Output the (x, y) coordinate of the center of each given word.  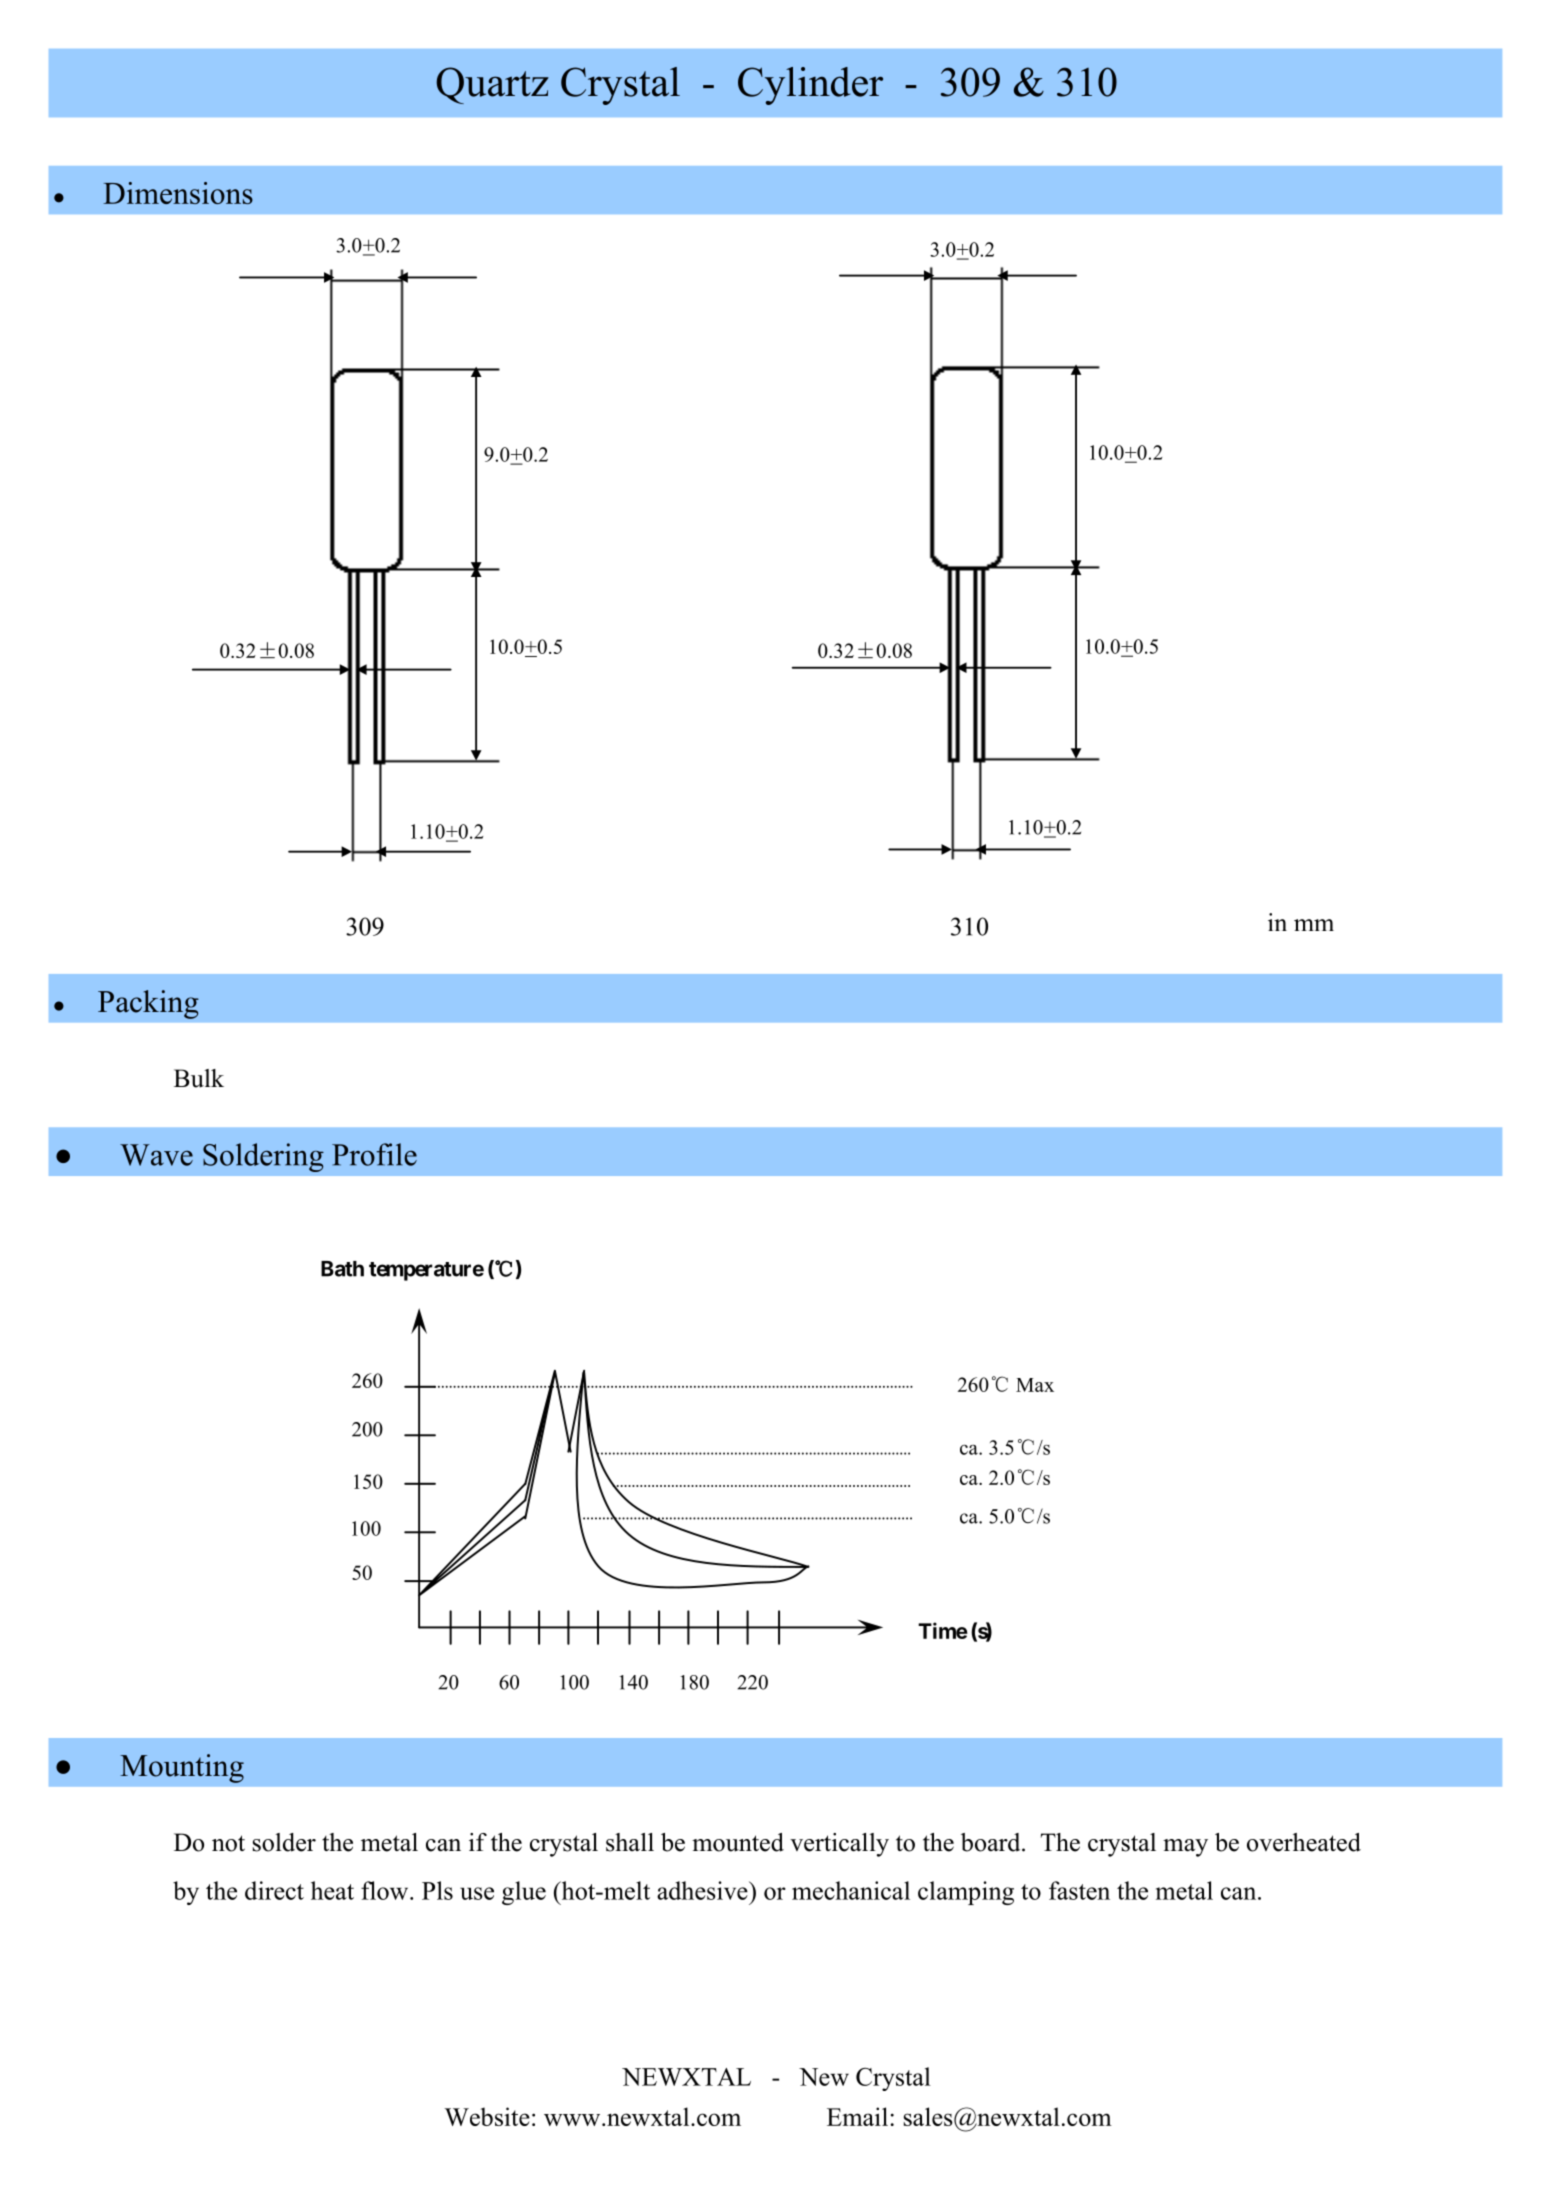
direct (274, 1890)
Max (1035, 1385)
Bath (342, 1269)
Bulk (199, 1078)
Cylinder (810, 86)
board (992, 1842)
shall (630, 1842)
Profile (374, 1154)
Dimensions (178, 193)
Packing (148, 1004)
